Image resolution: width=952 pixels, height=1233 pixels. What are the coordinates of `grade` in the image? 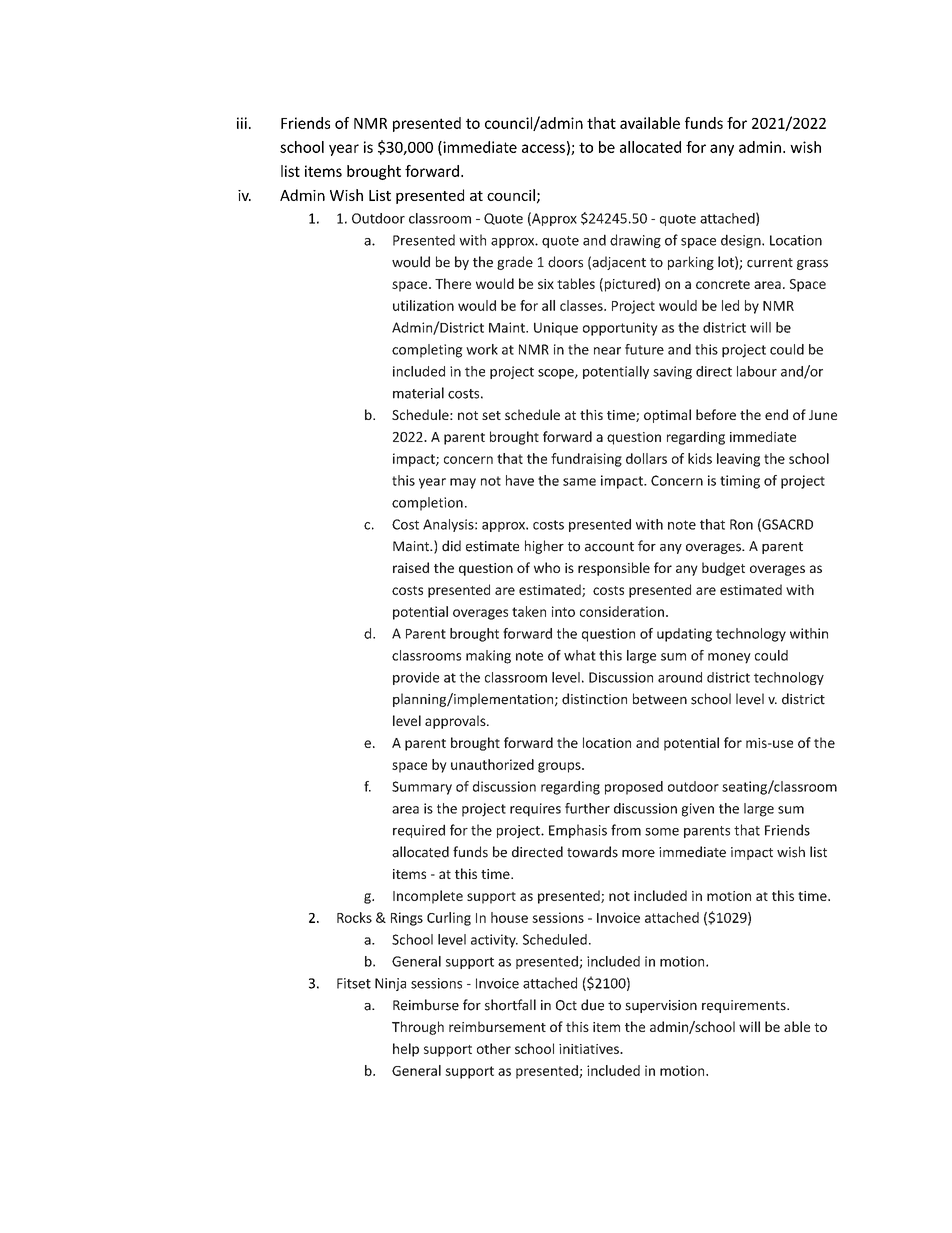 It's located at (515, 263).
